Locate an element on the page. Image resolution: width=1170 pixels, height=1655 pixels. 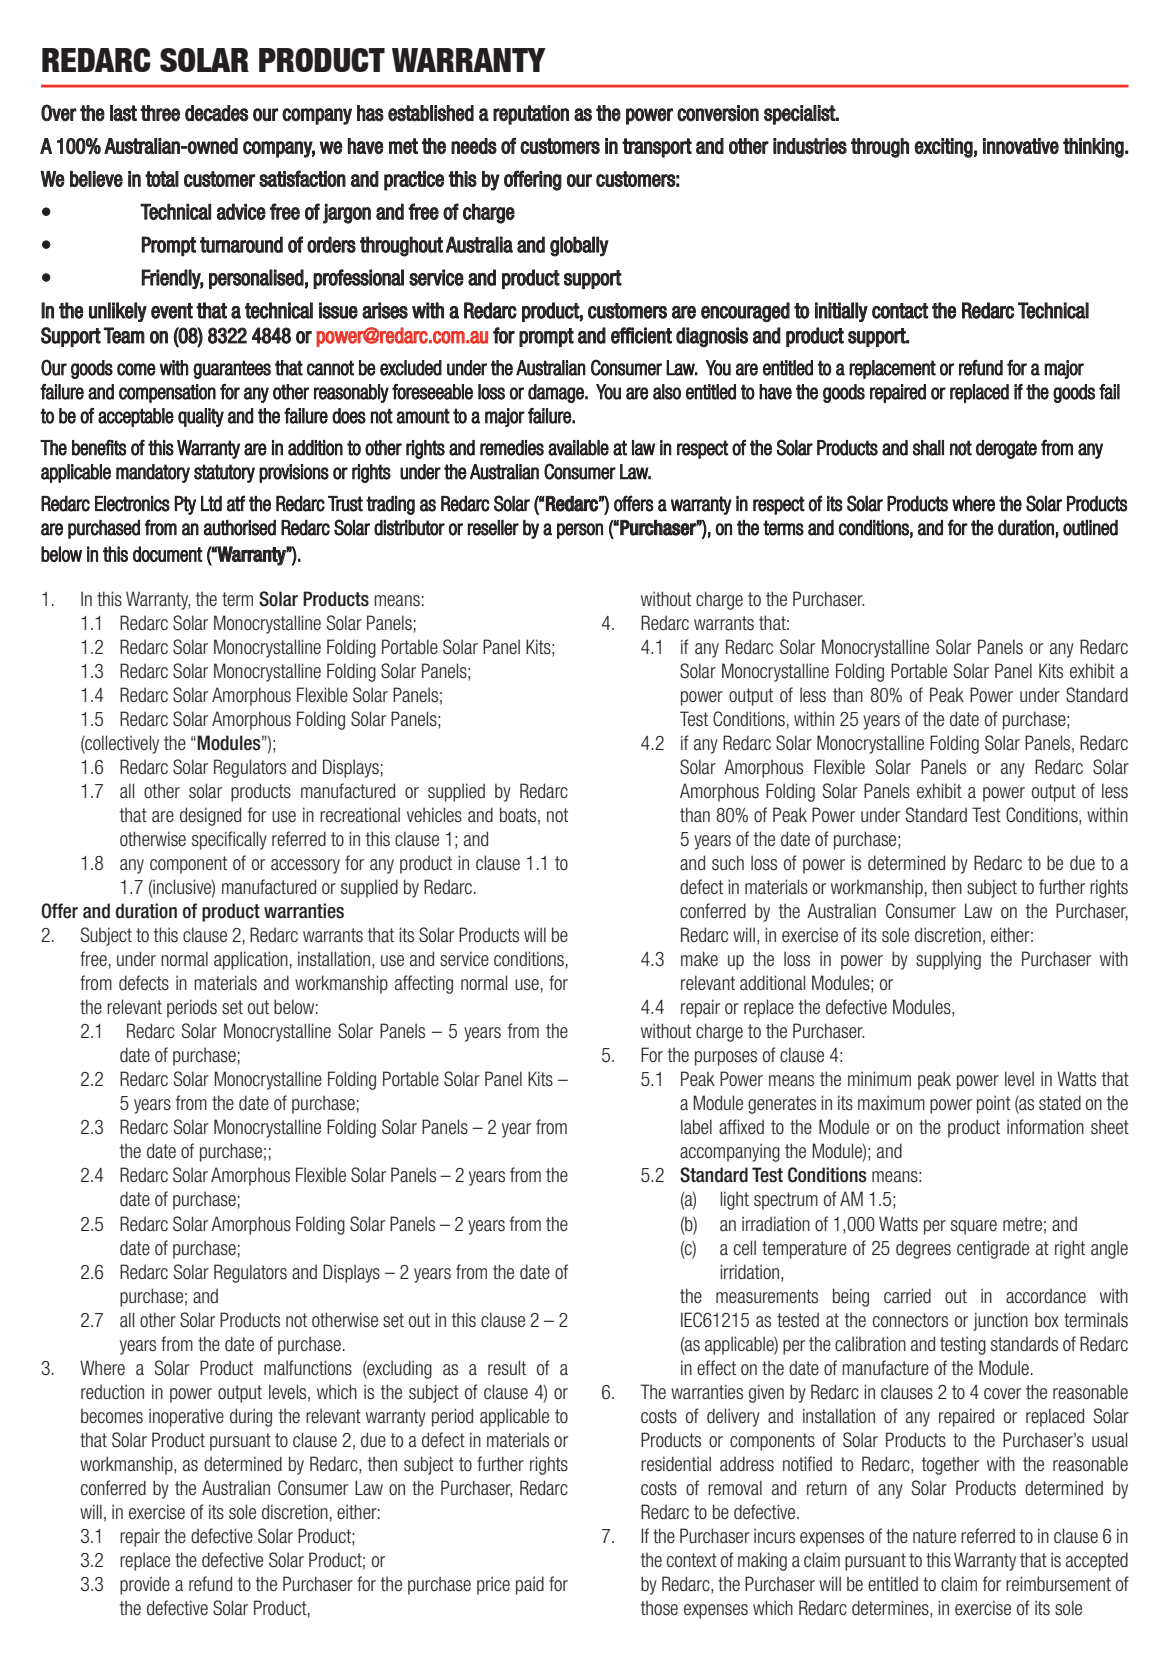
those is located at coordinates (659, 1608).
